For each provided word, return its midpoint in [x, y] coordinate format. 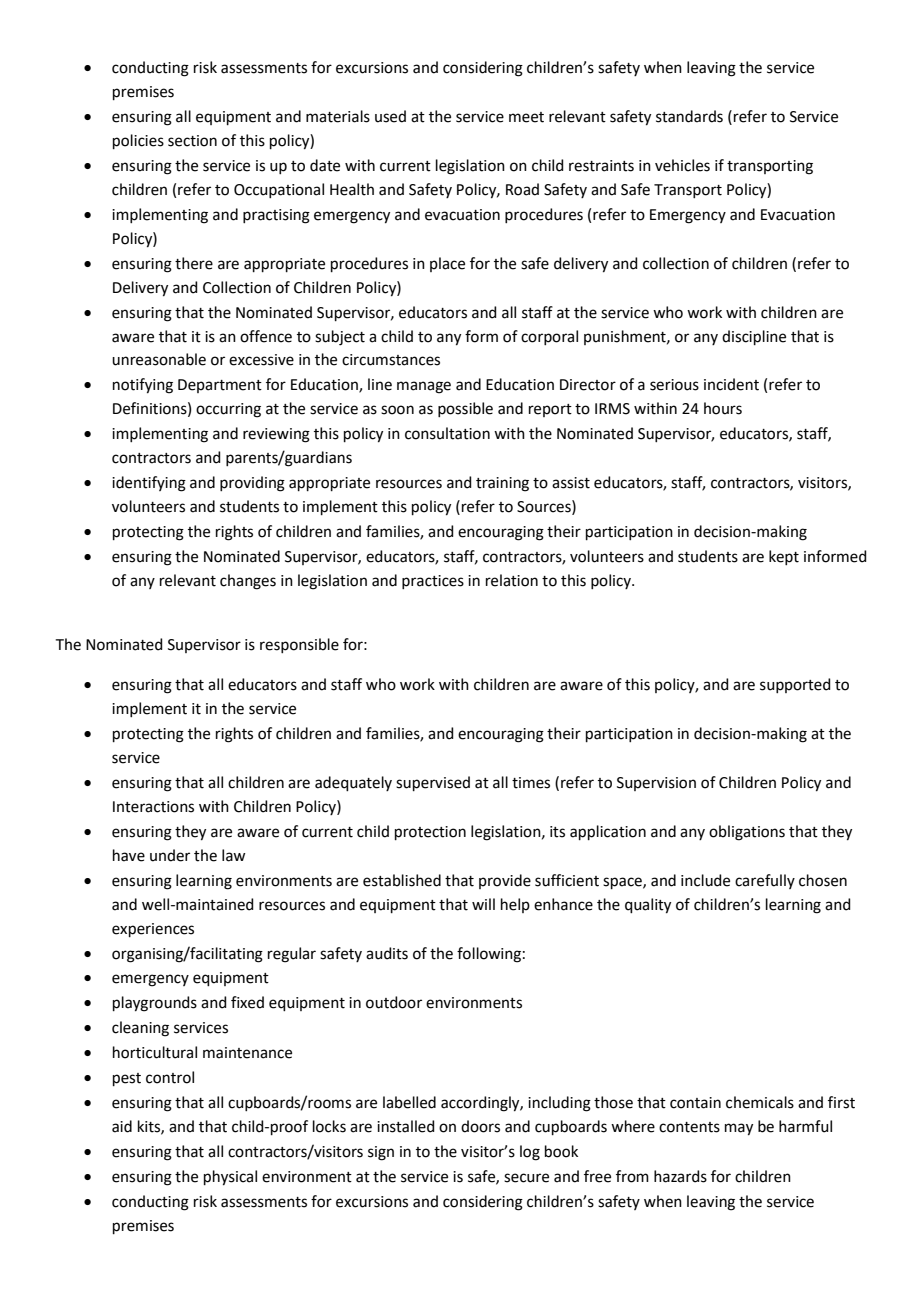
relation [512, 580]
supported [795, 685]
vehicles [682, 165]
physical [230, 1178]
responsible [299, 645]
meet [526, 117]
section [192, 141]
